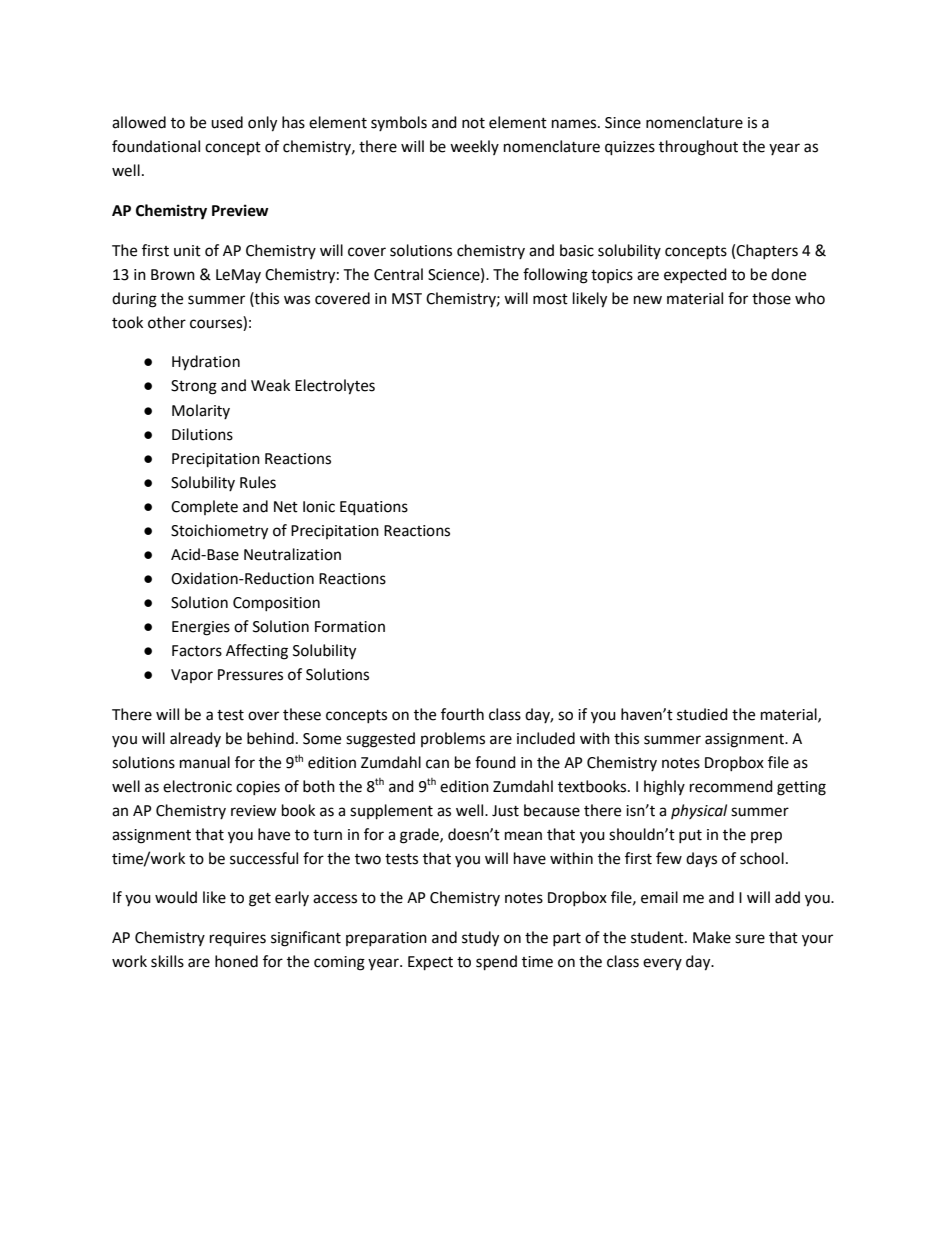 This screenshot has width=952, height=1233. Describe the element at coordinates (167, 322) in the screenshot. I see `other` at that location.
